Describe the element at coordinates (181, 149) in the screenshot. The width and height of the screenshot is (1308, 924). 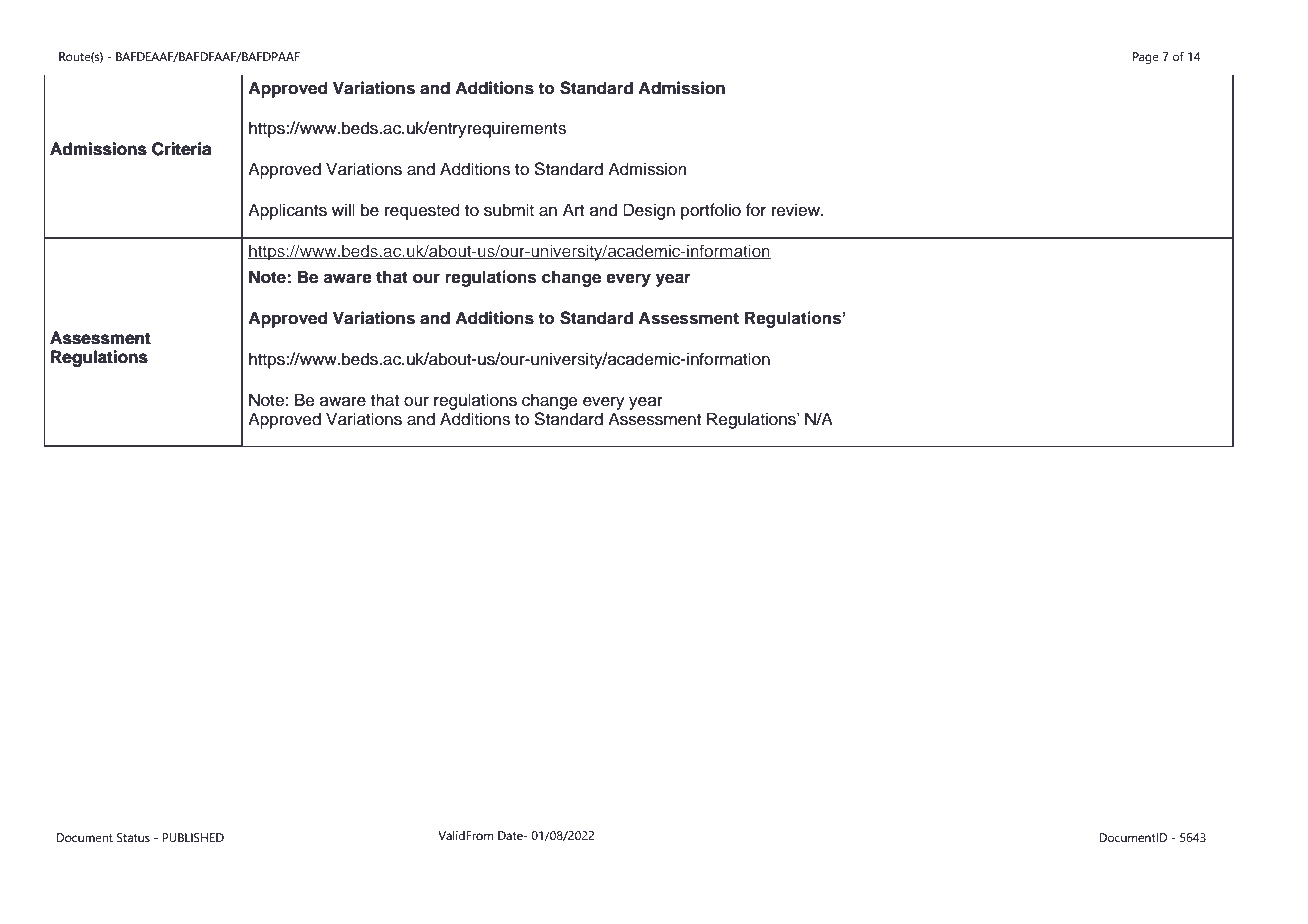
I see `Criteria` at that location.
